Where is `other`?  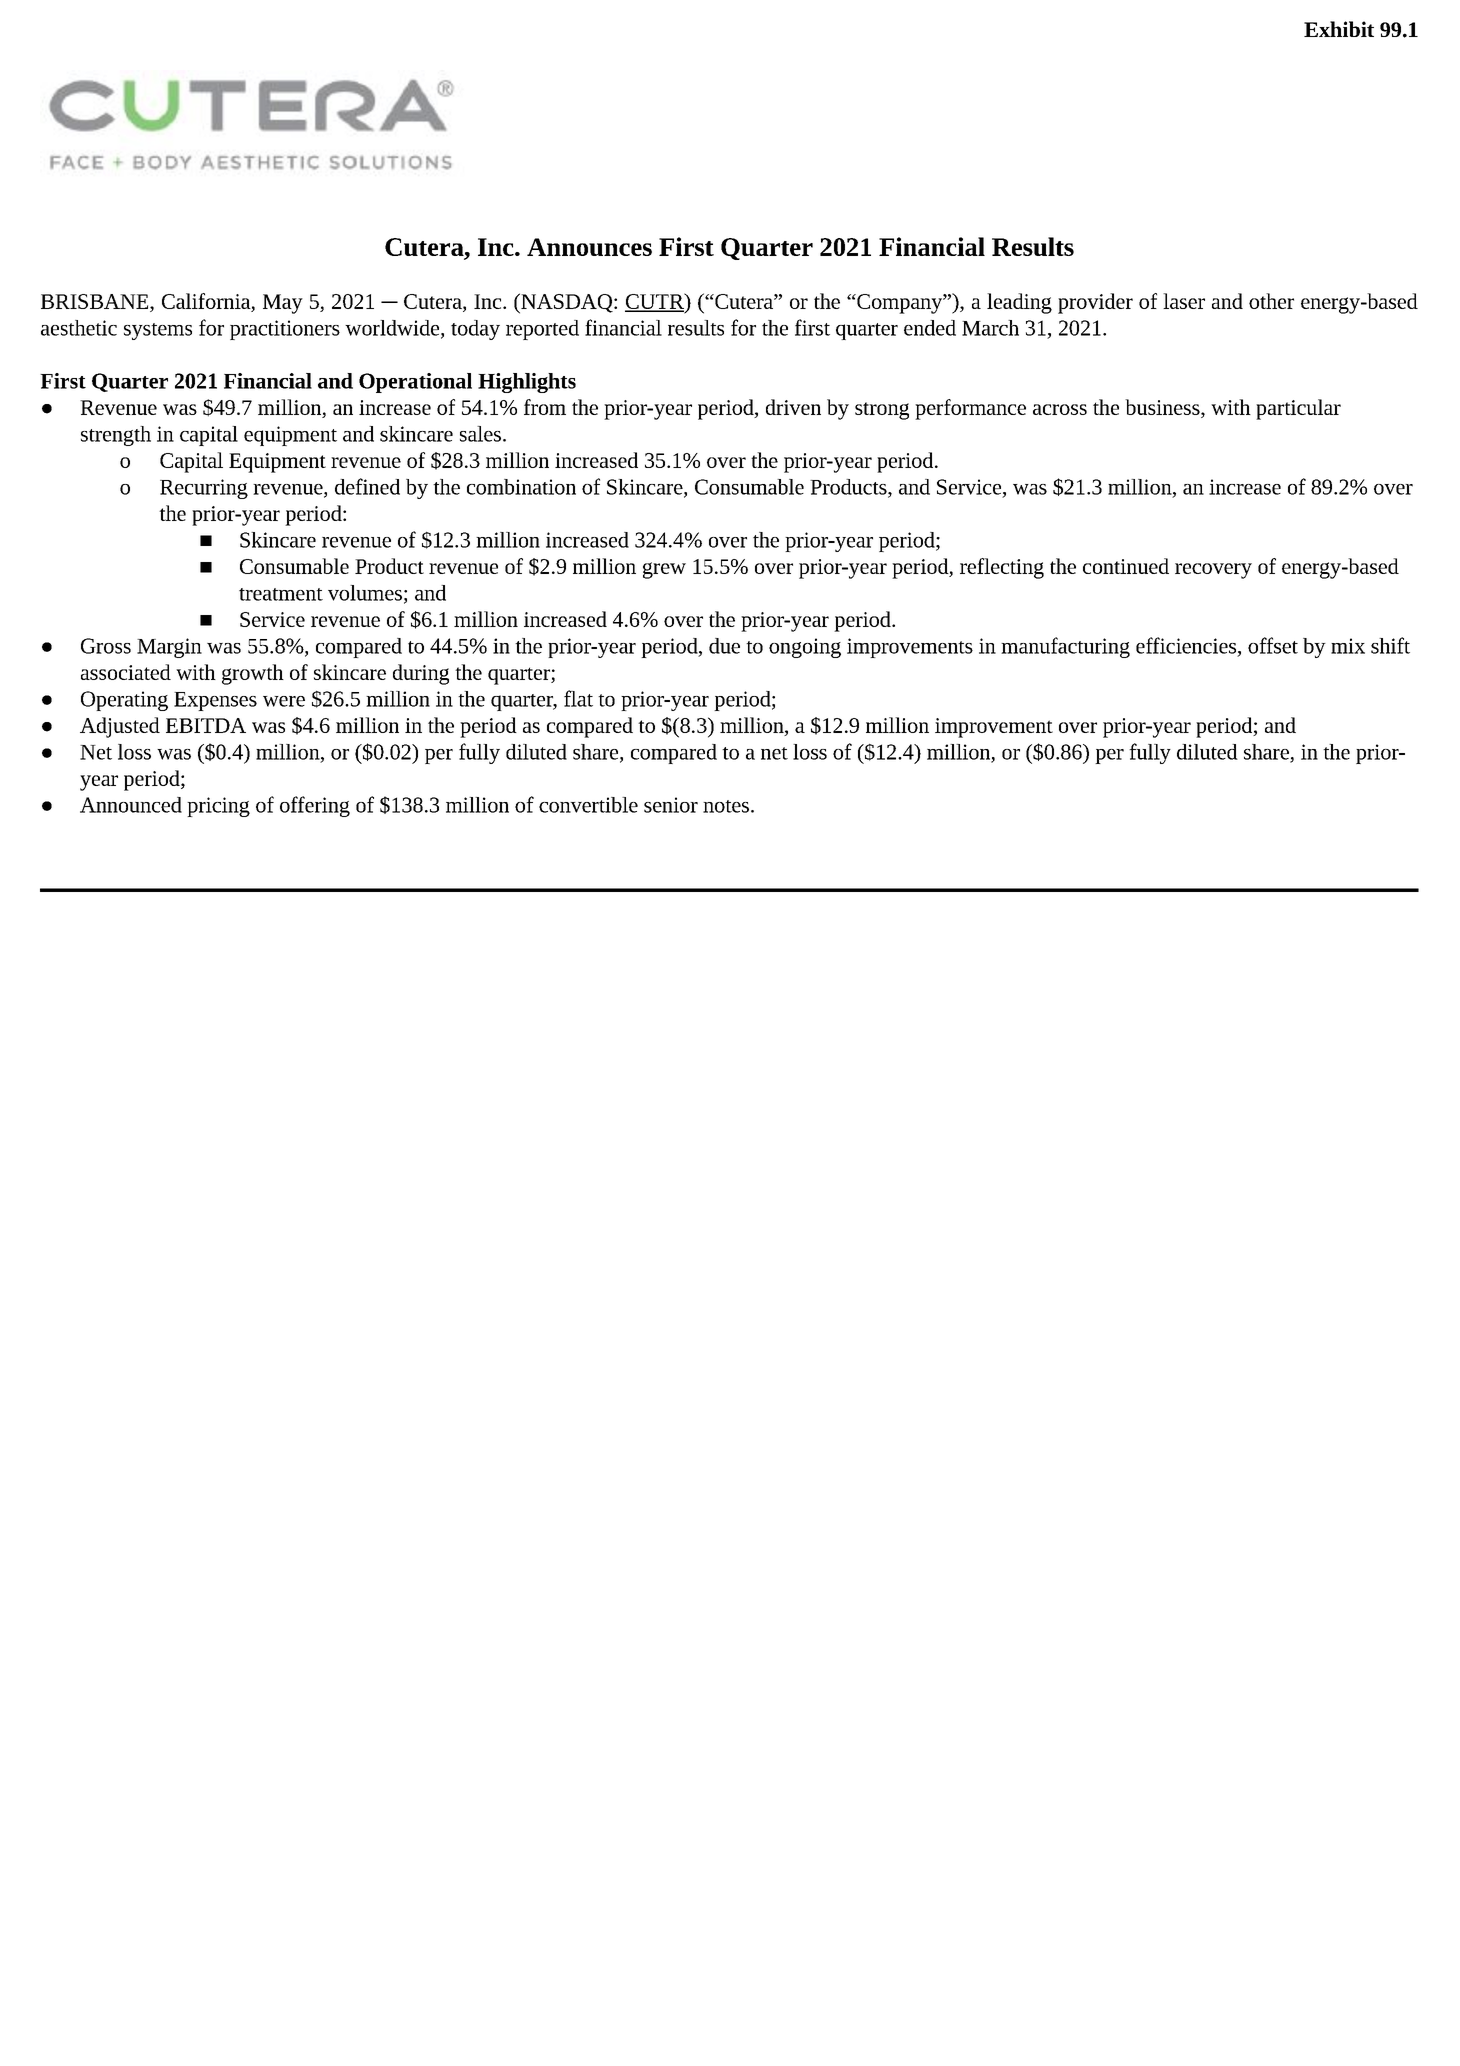 other is located at coordinates (1271, 301).
